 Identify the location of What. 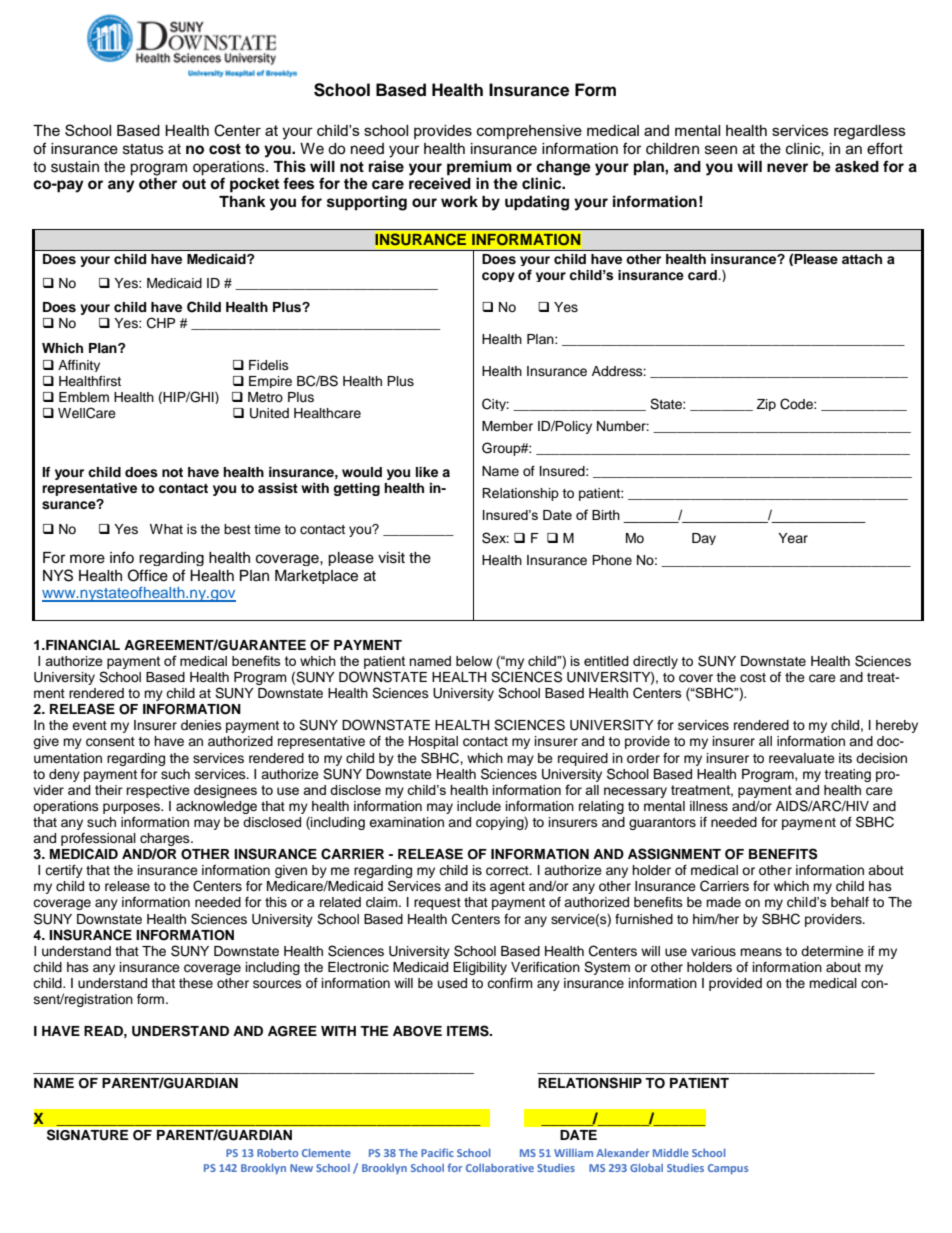
(166, 529).
